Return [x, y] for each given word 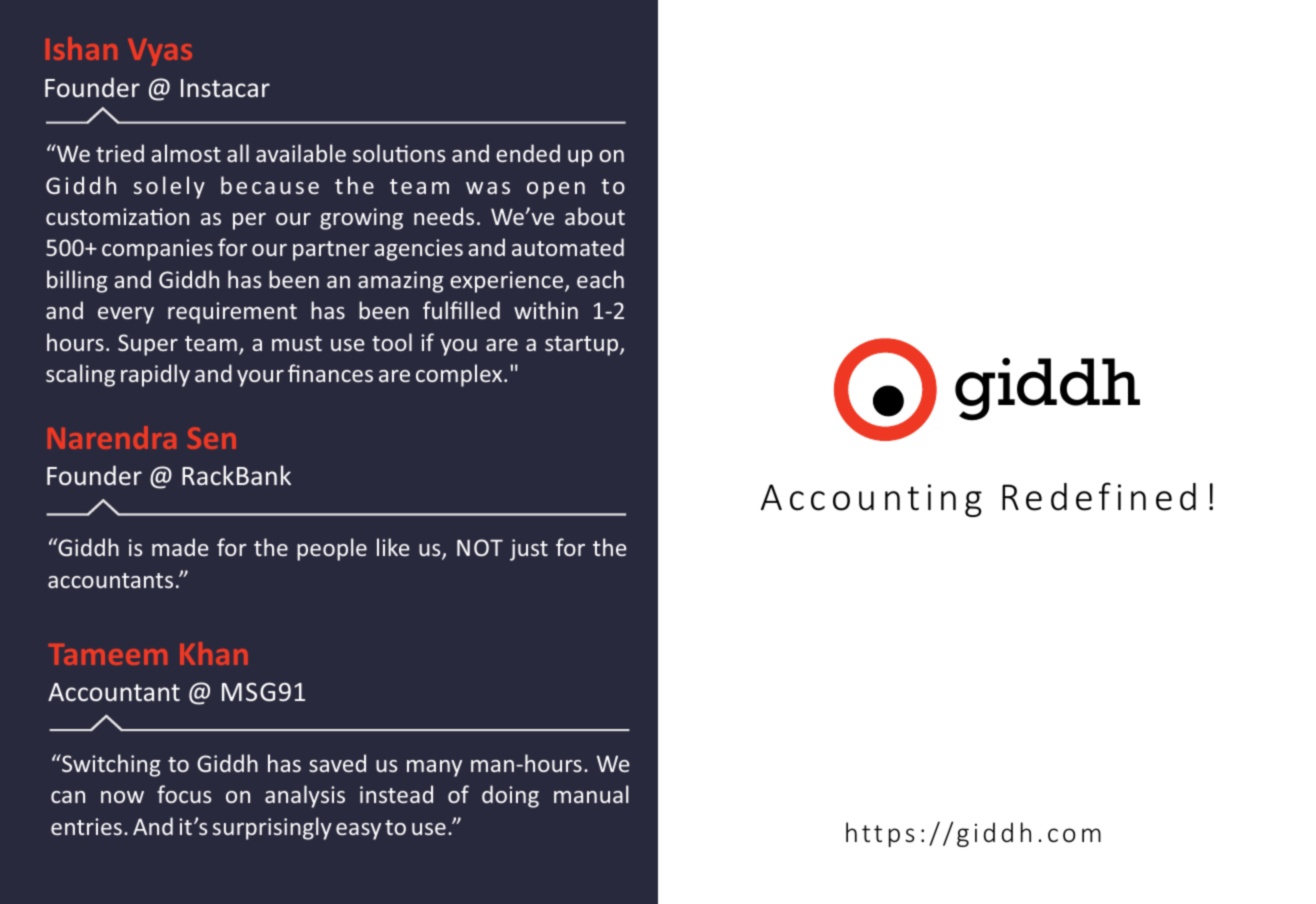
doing [510, 796]
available [301, 153]
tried [120, 153]
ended [528, 153]
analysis [305, 796]
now [122, 797]
